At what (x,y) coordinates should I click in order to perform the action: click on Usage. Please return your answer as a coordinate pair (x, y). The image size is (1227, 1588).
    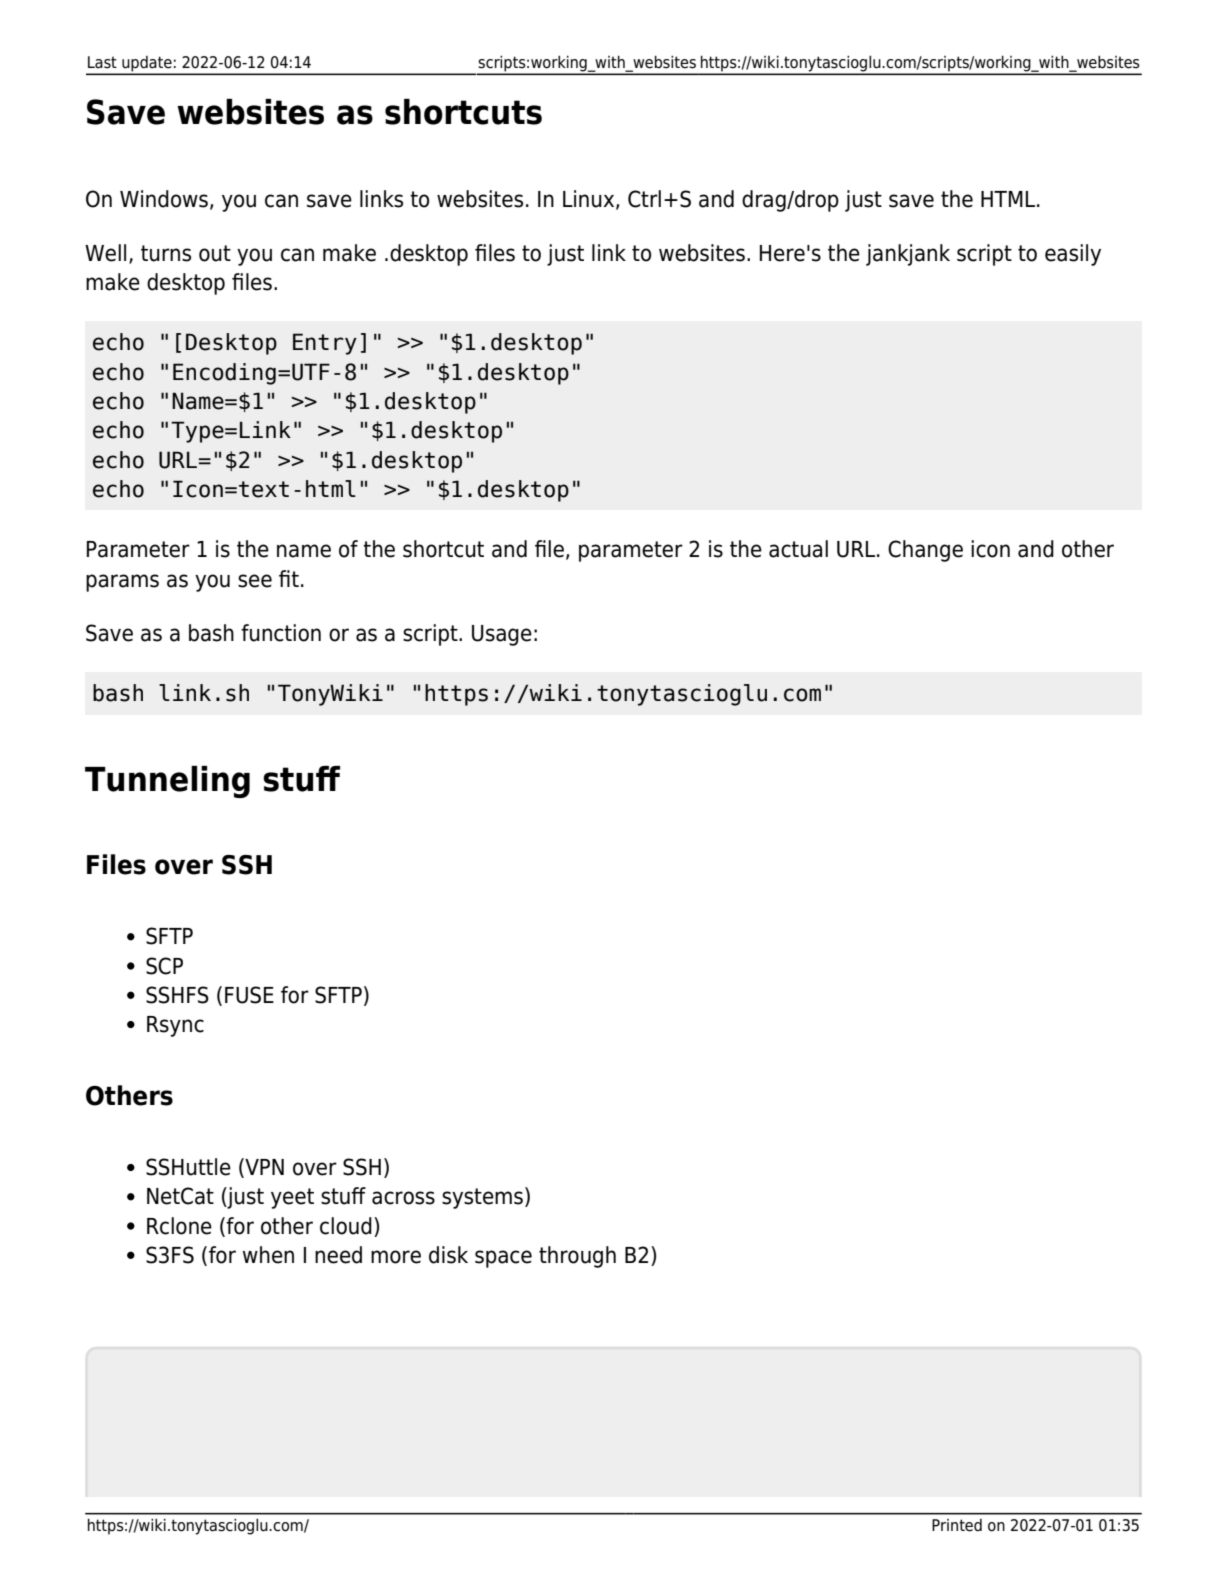
    Looking at the image, I should click on (502, 635).
